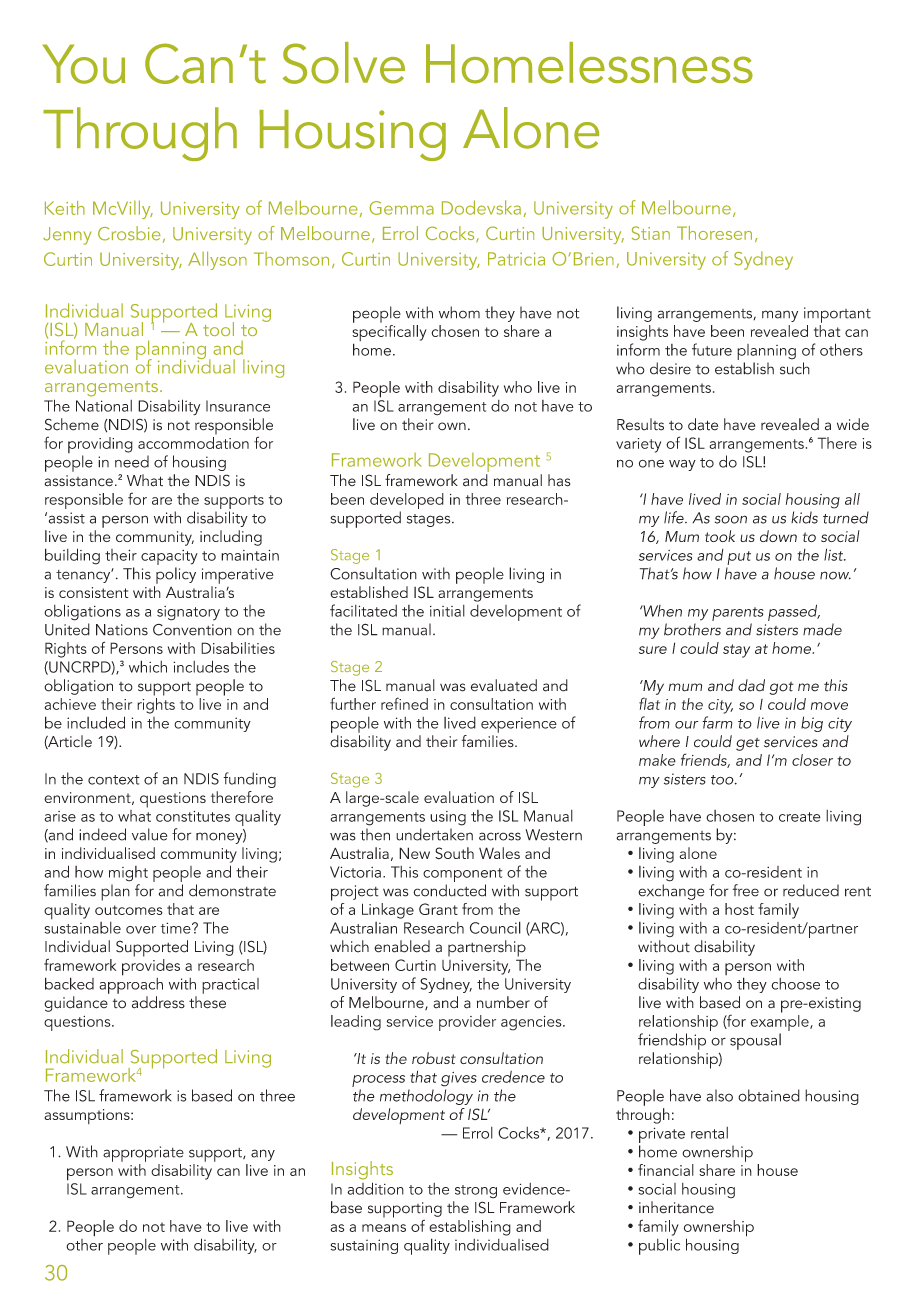 This document has height=1308, width=924. What do you see at coordinates (795, 368) in the document?
I see `such` at bounding box center [795, 368].
